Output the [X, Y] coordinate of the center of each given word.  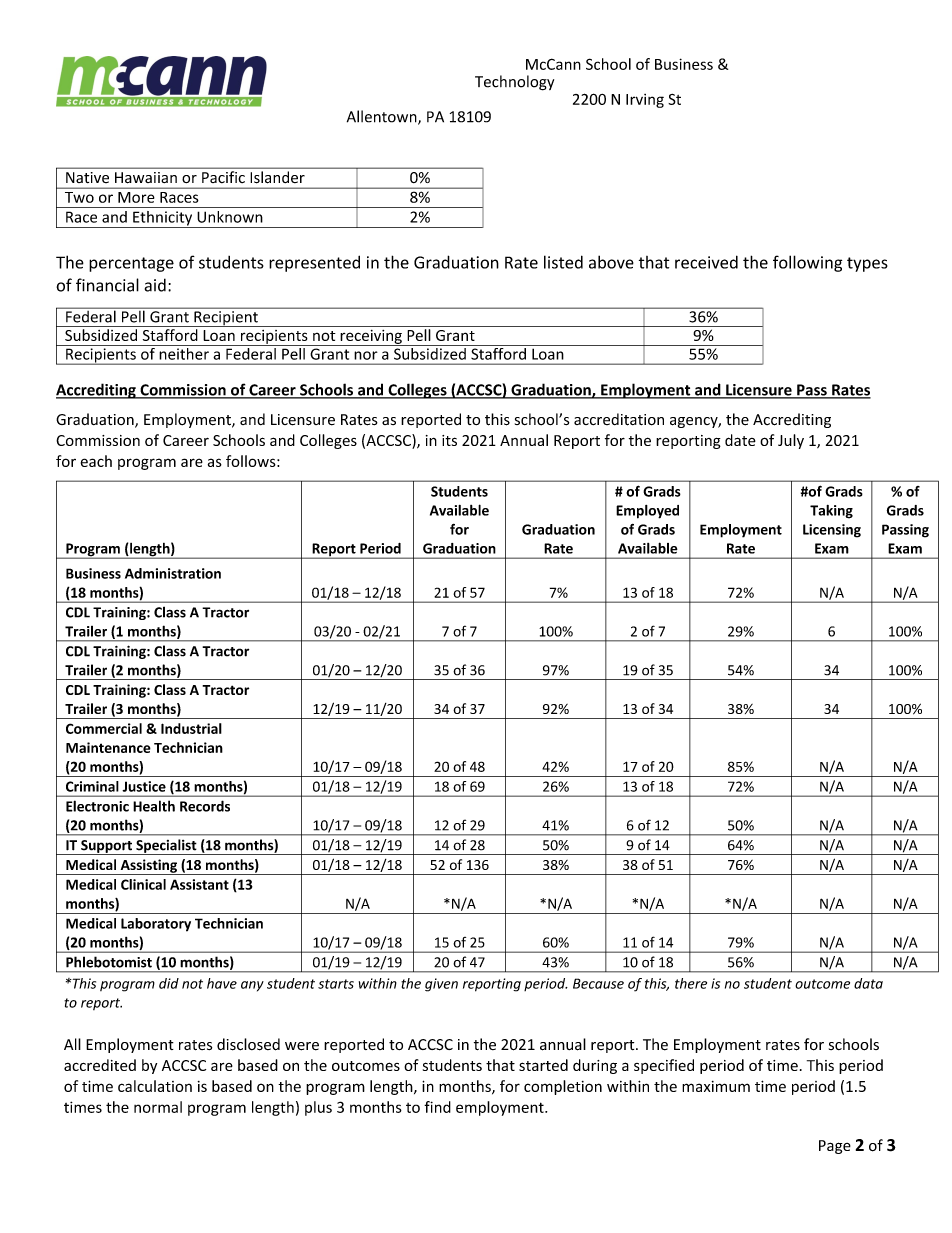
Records [205, 806]
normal [158, 1107]
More [136, 197]
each [96, 461]
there [691, 983]
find [437, 1107]
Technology [514, 83]
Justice [144, 786]
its [449, 440]
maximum [716, 1086]
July [791, 441]
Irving [645, 101]
